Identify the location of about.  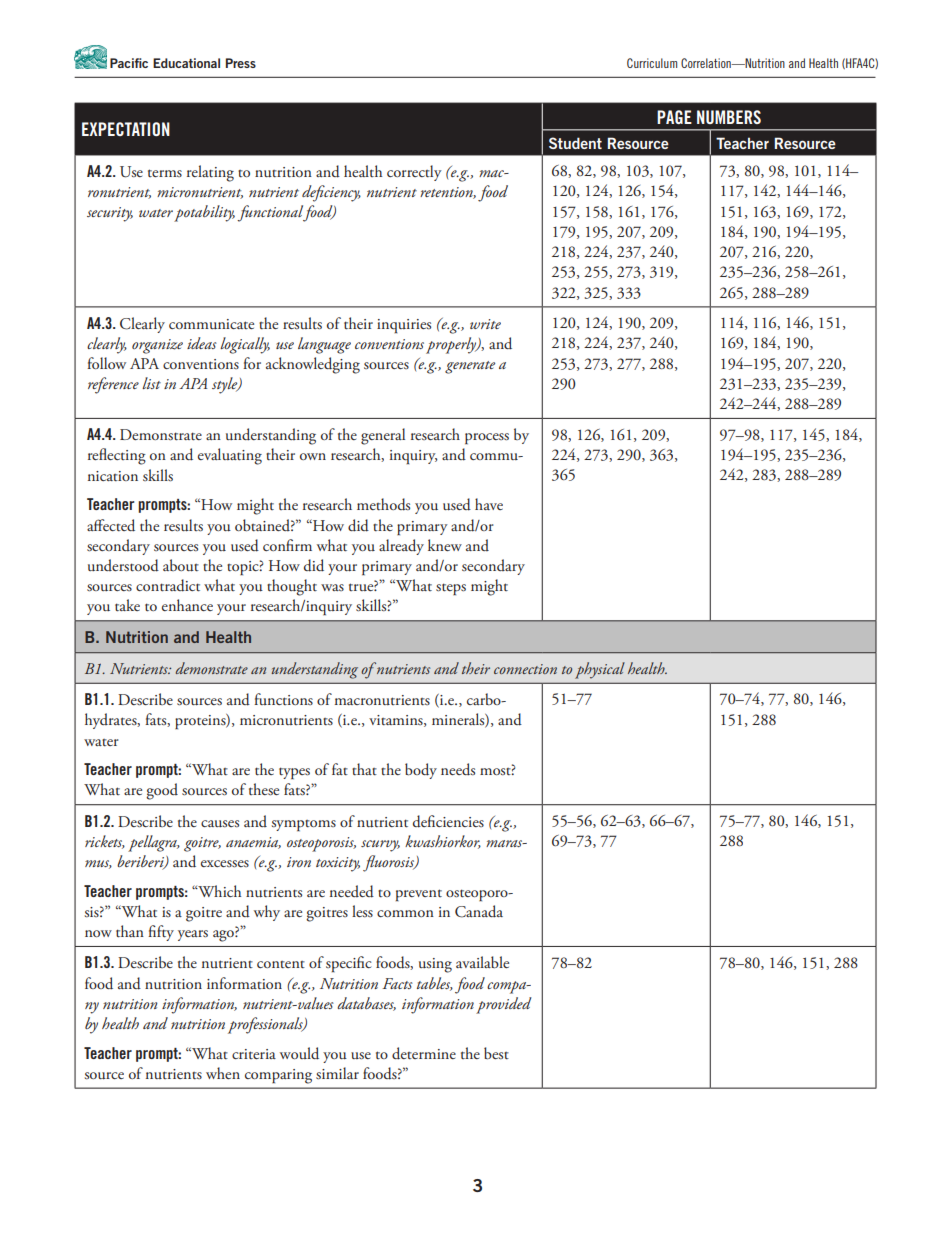
(181, 565).
